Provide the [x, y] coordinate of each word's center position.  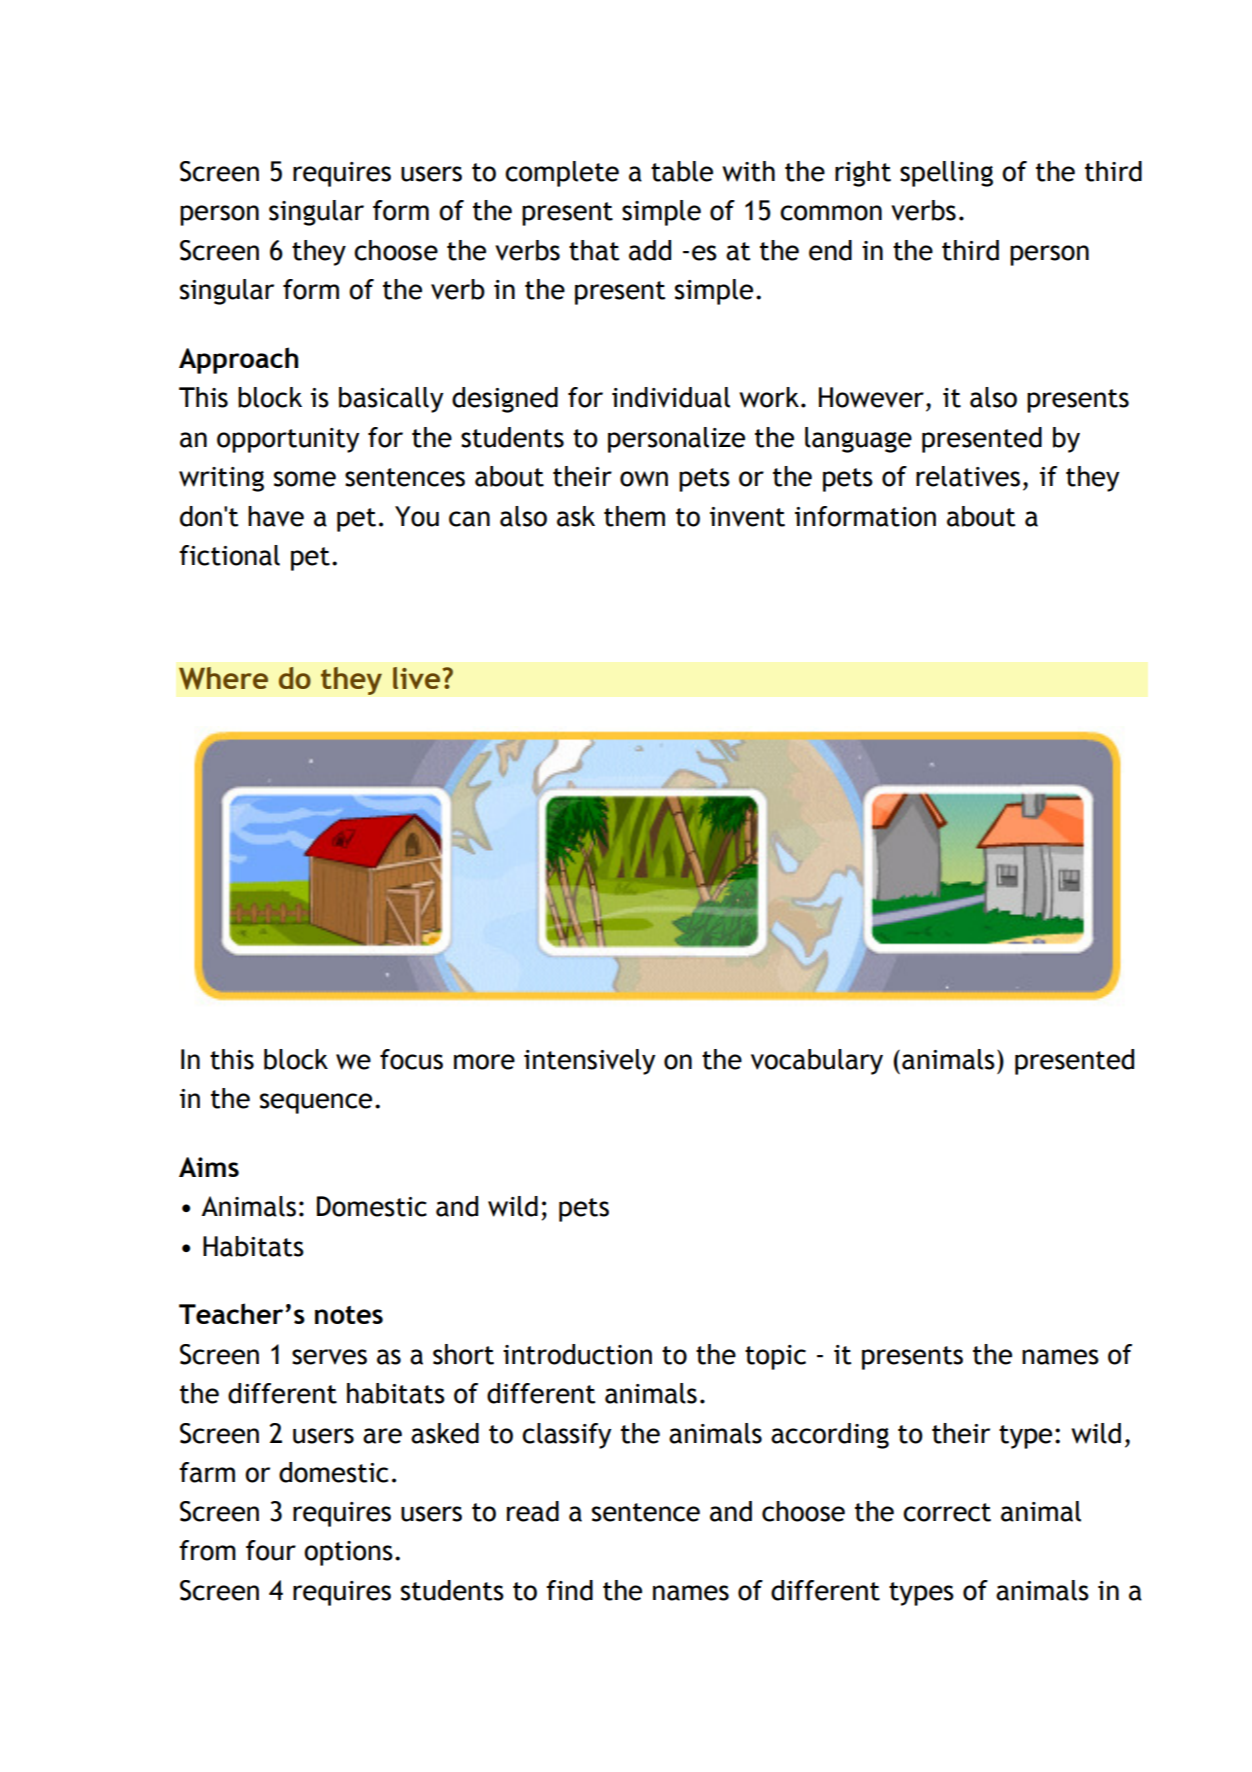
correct [947, 1512]
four [271, 1550]
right [863, 174]
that [594, 250]
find [569, 1590]
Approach [238, 360]
